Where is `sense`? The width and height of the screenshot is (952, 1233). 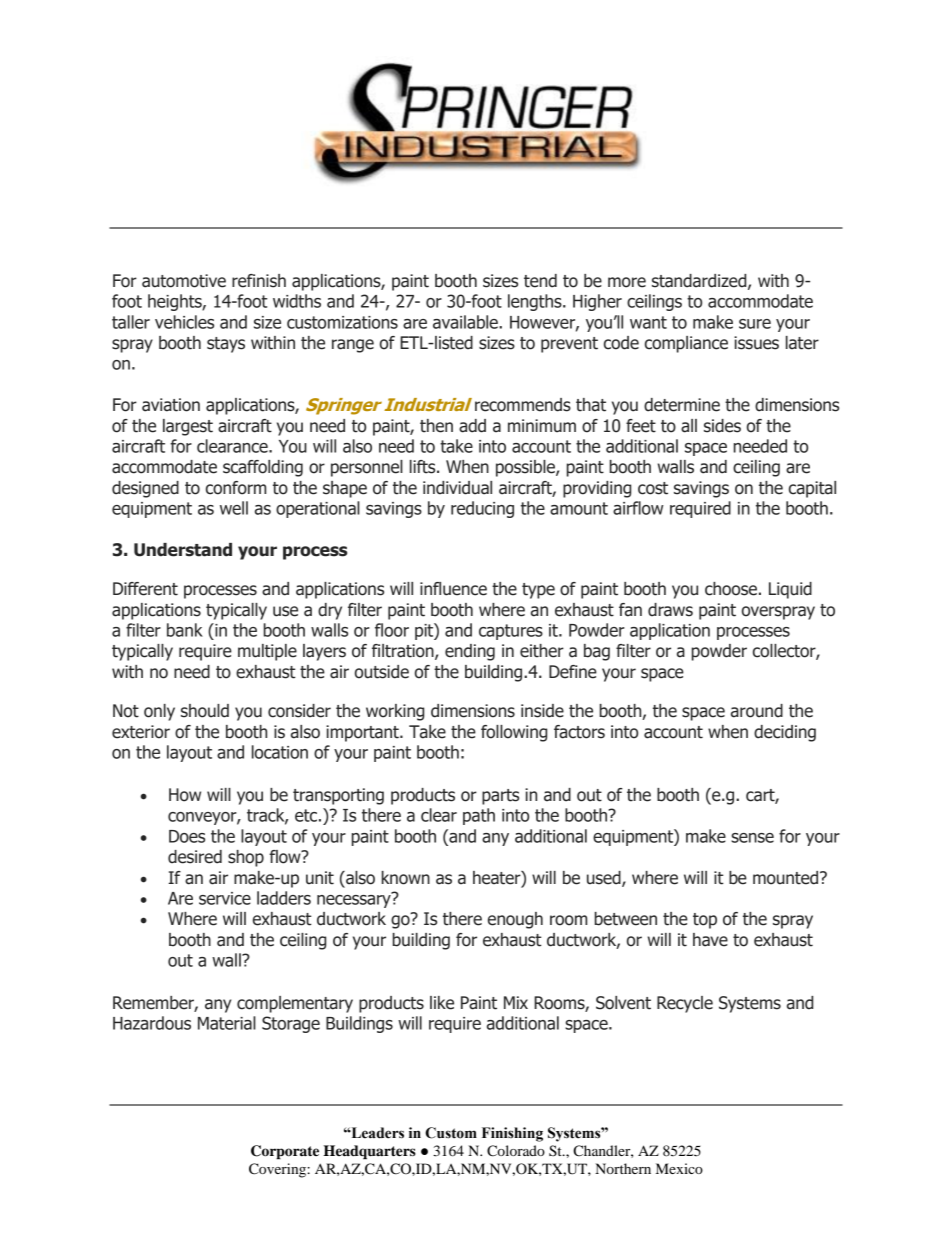 sense is located at coordinates (752, 838).
